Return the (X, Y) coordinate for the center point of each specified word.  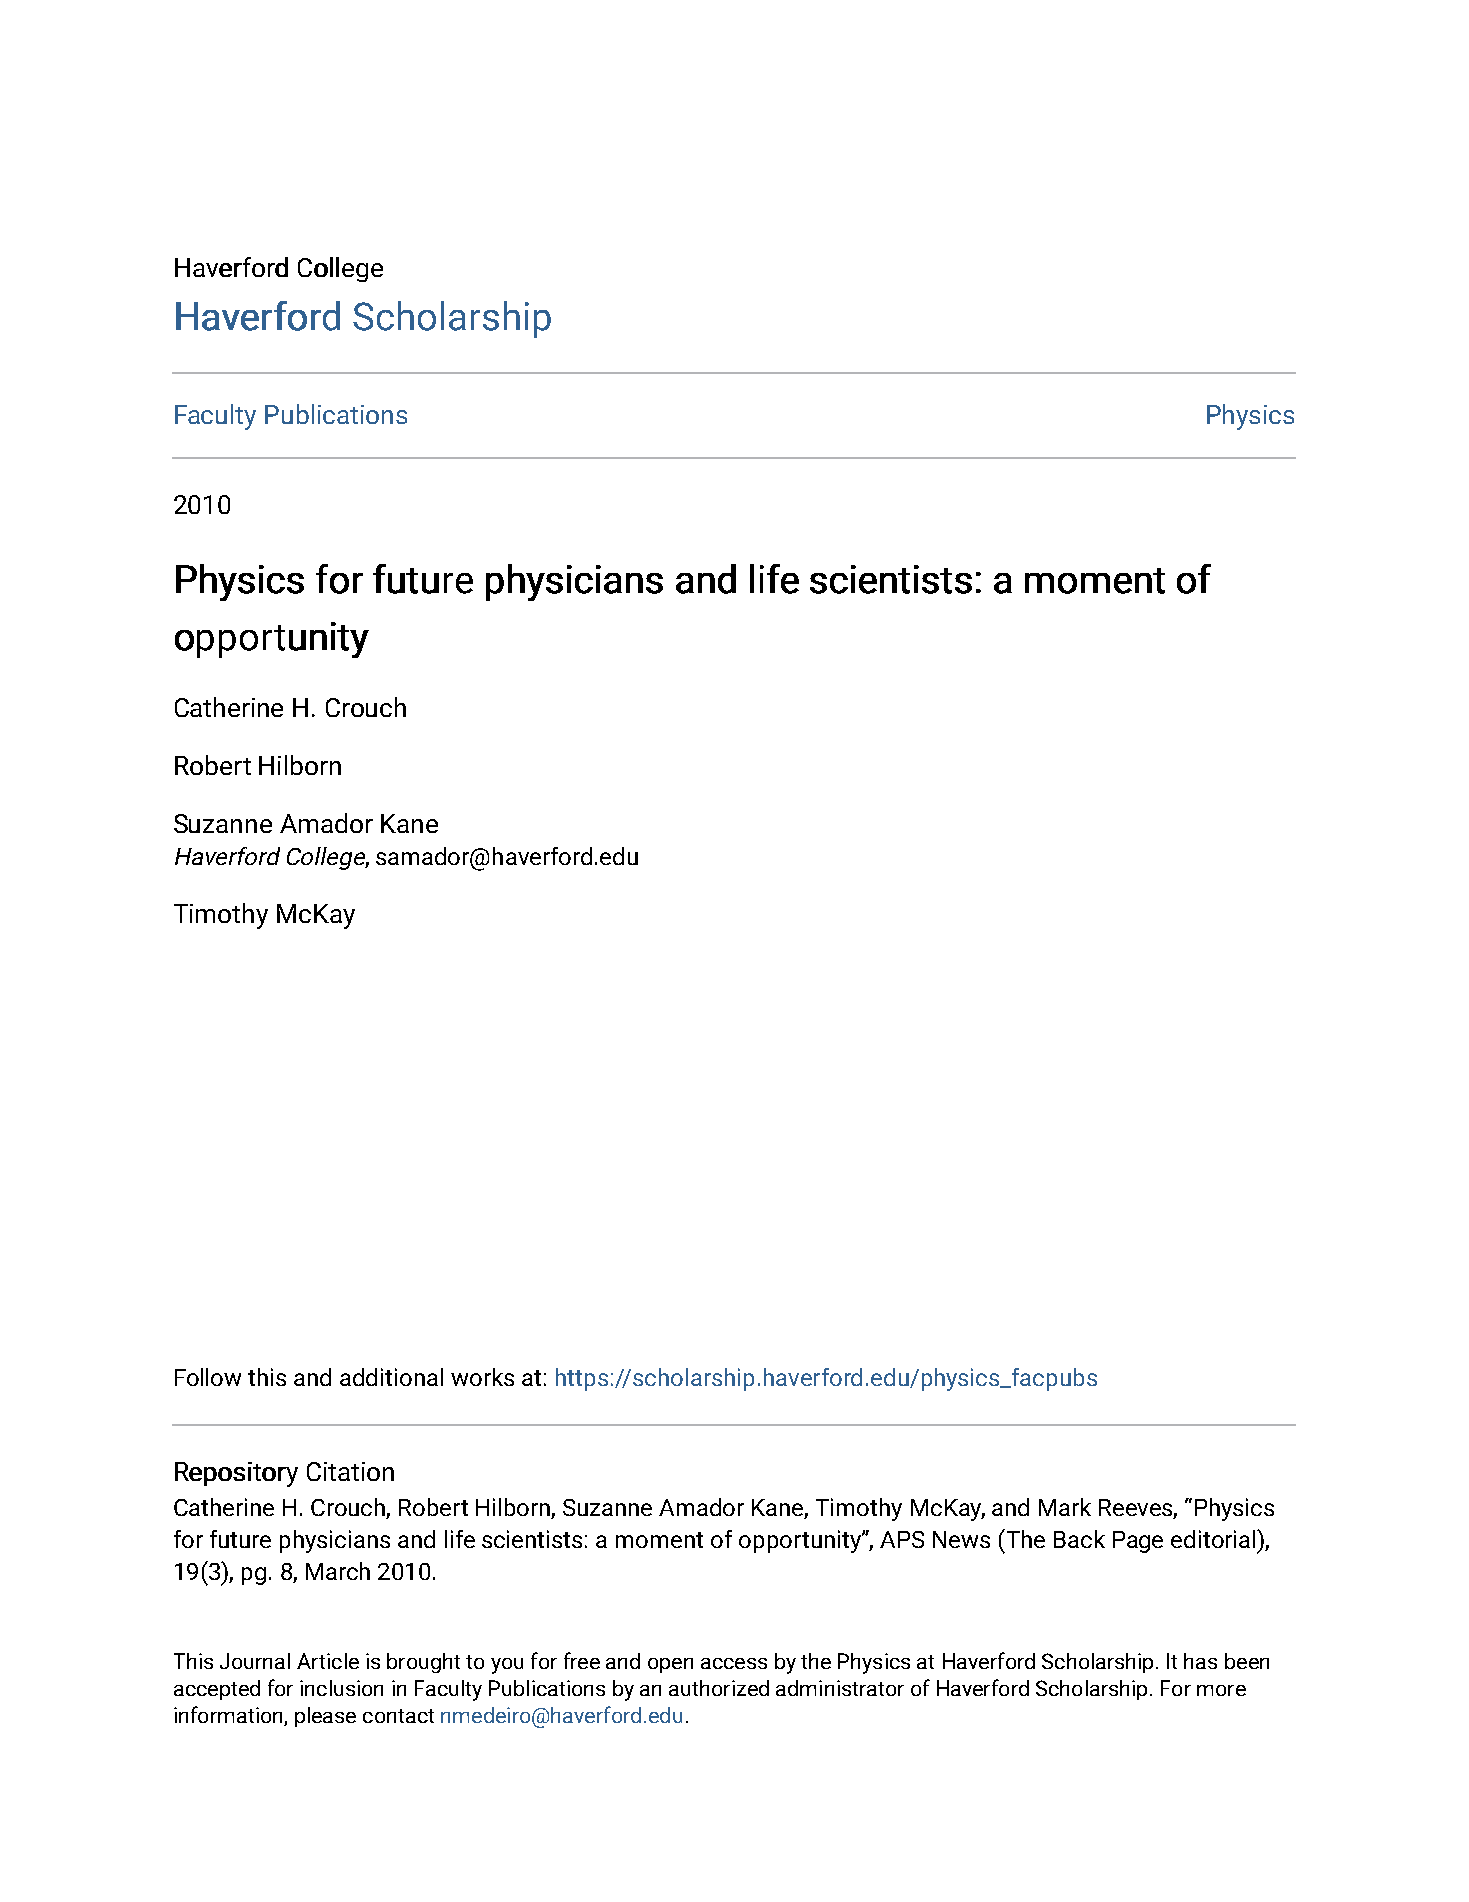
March (338, 1571)
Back (1079, 1539)
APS (902, 1539)
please (325, 1717)
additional (391, 1377)
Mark (1065, 1507)
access (734, 1663)
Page (1138, 1542)
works (482, 1377)
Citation (350, 1471)
